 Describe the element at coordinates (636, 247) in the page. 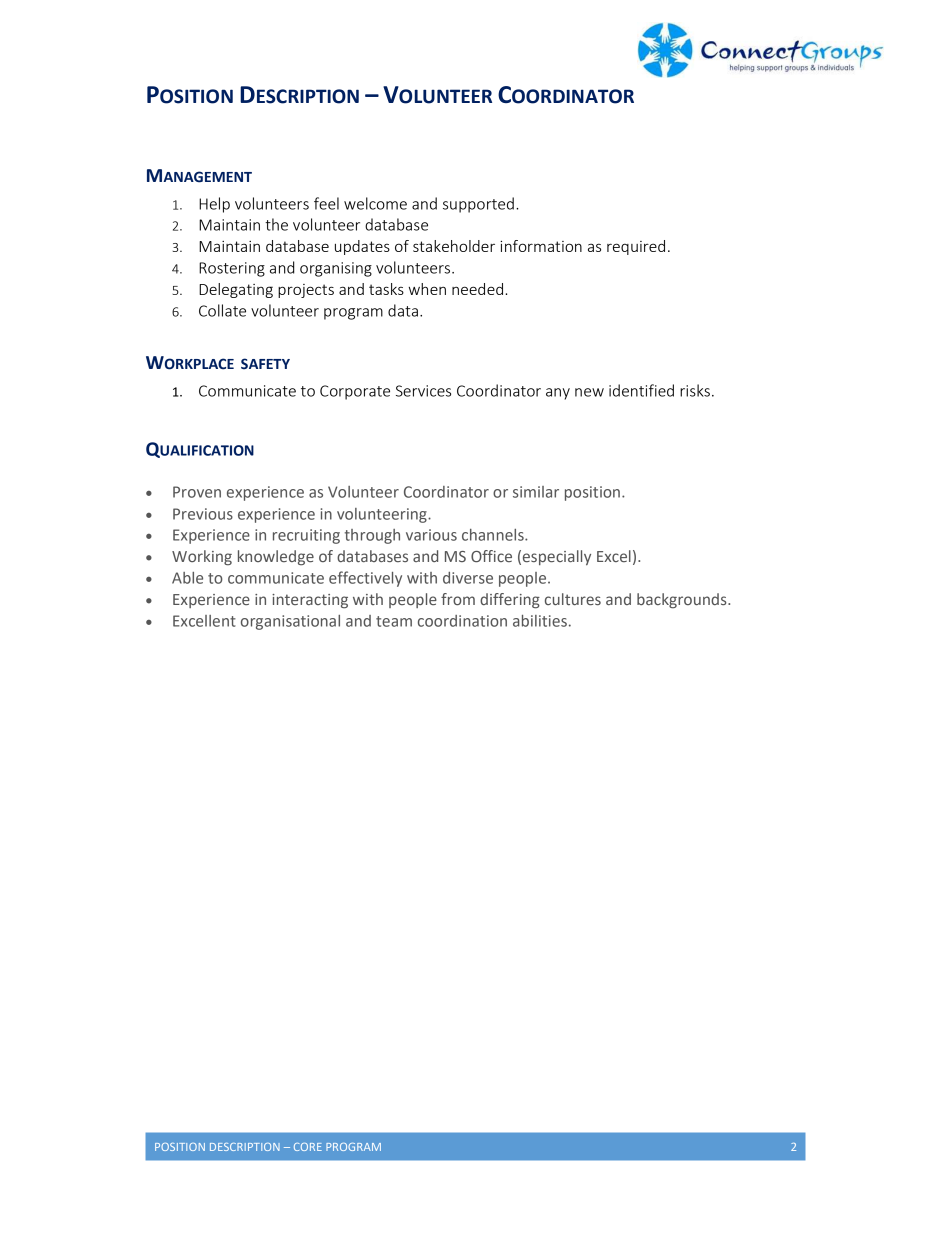

I see `required` at that location.
